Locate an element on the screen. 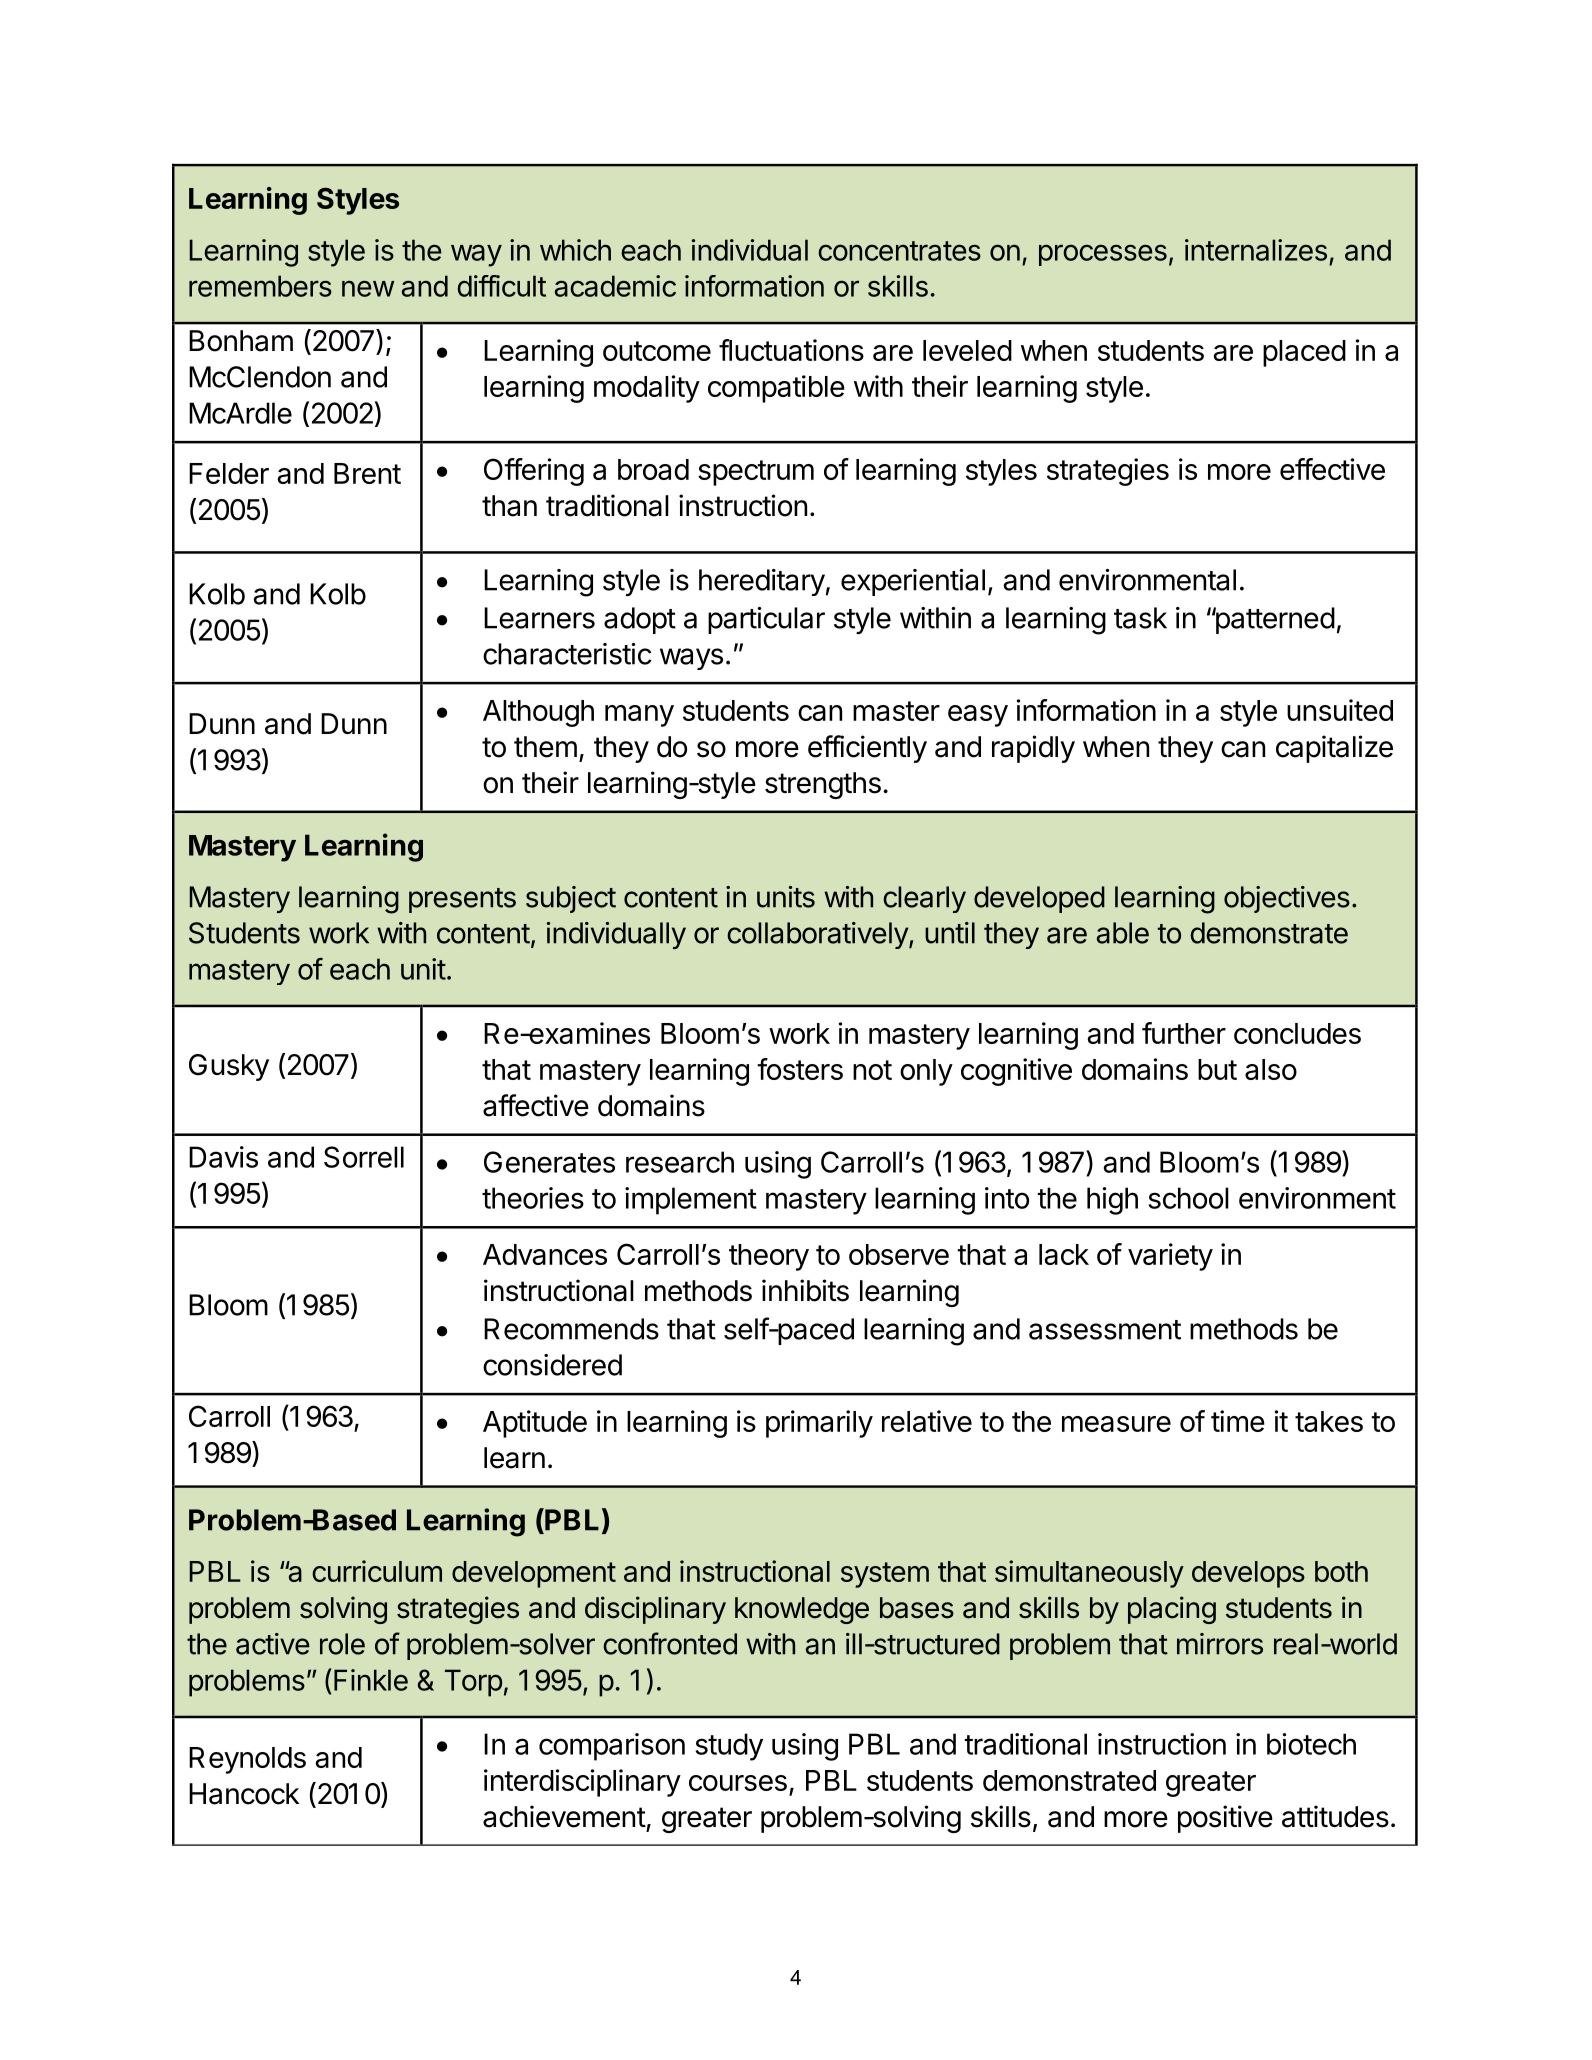  positive is located at coordinates (1225, 1819).
